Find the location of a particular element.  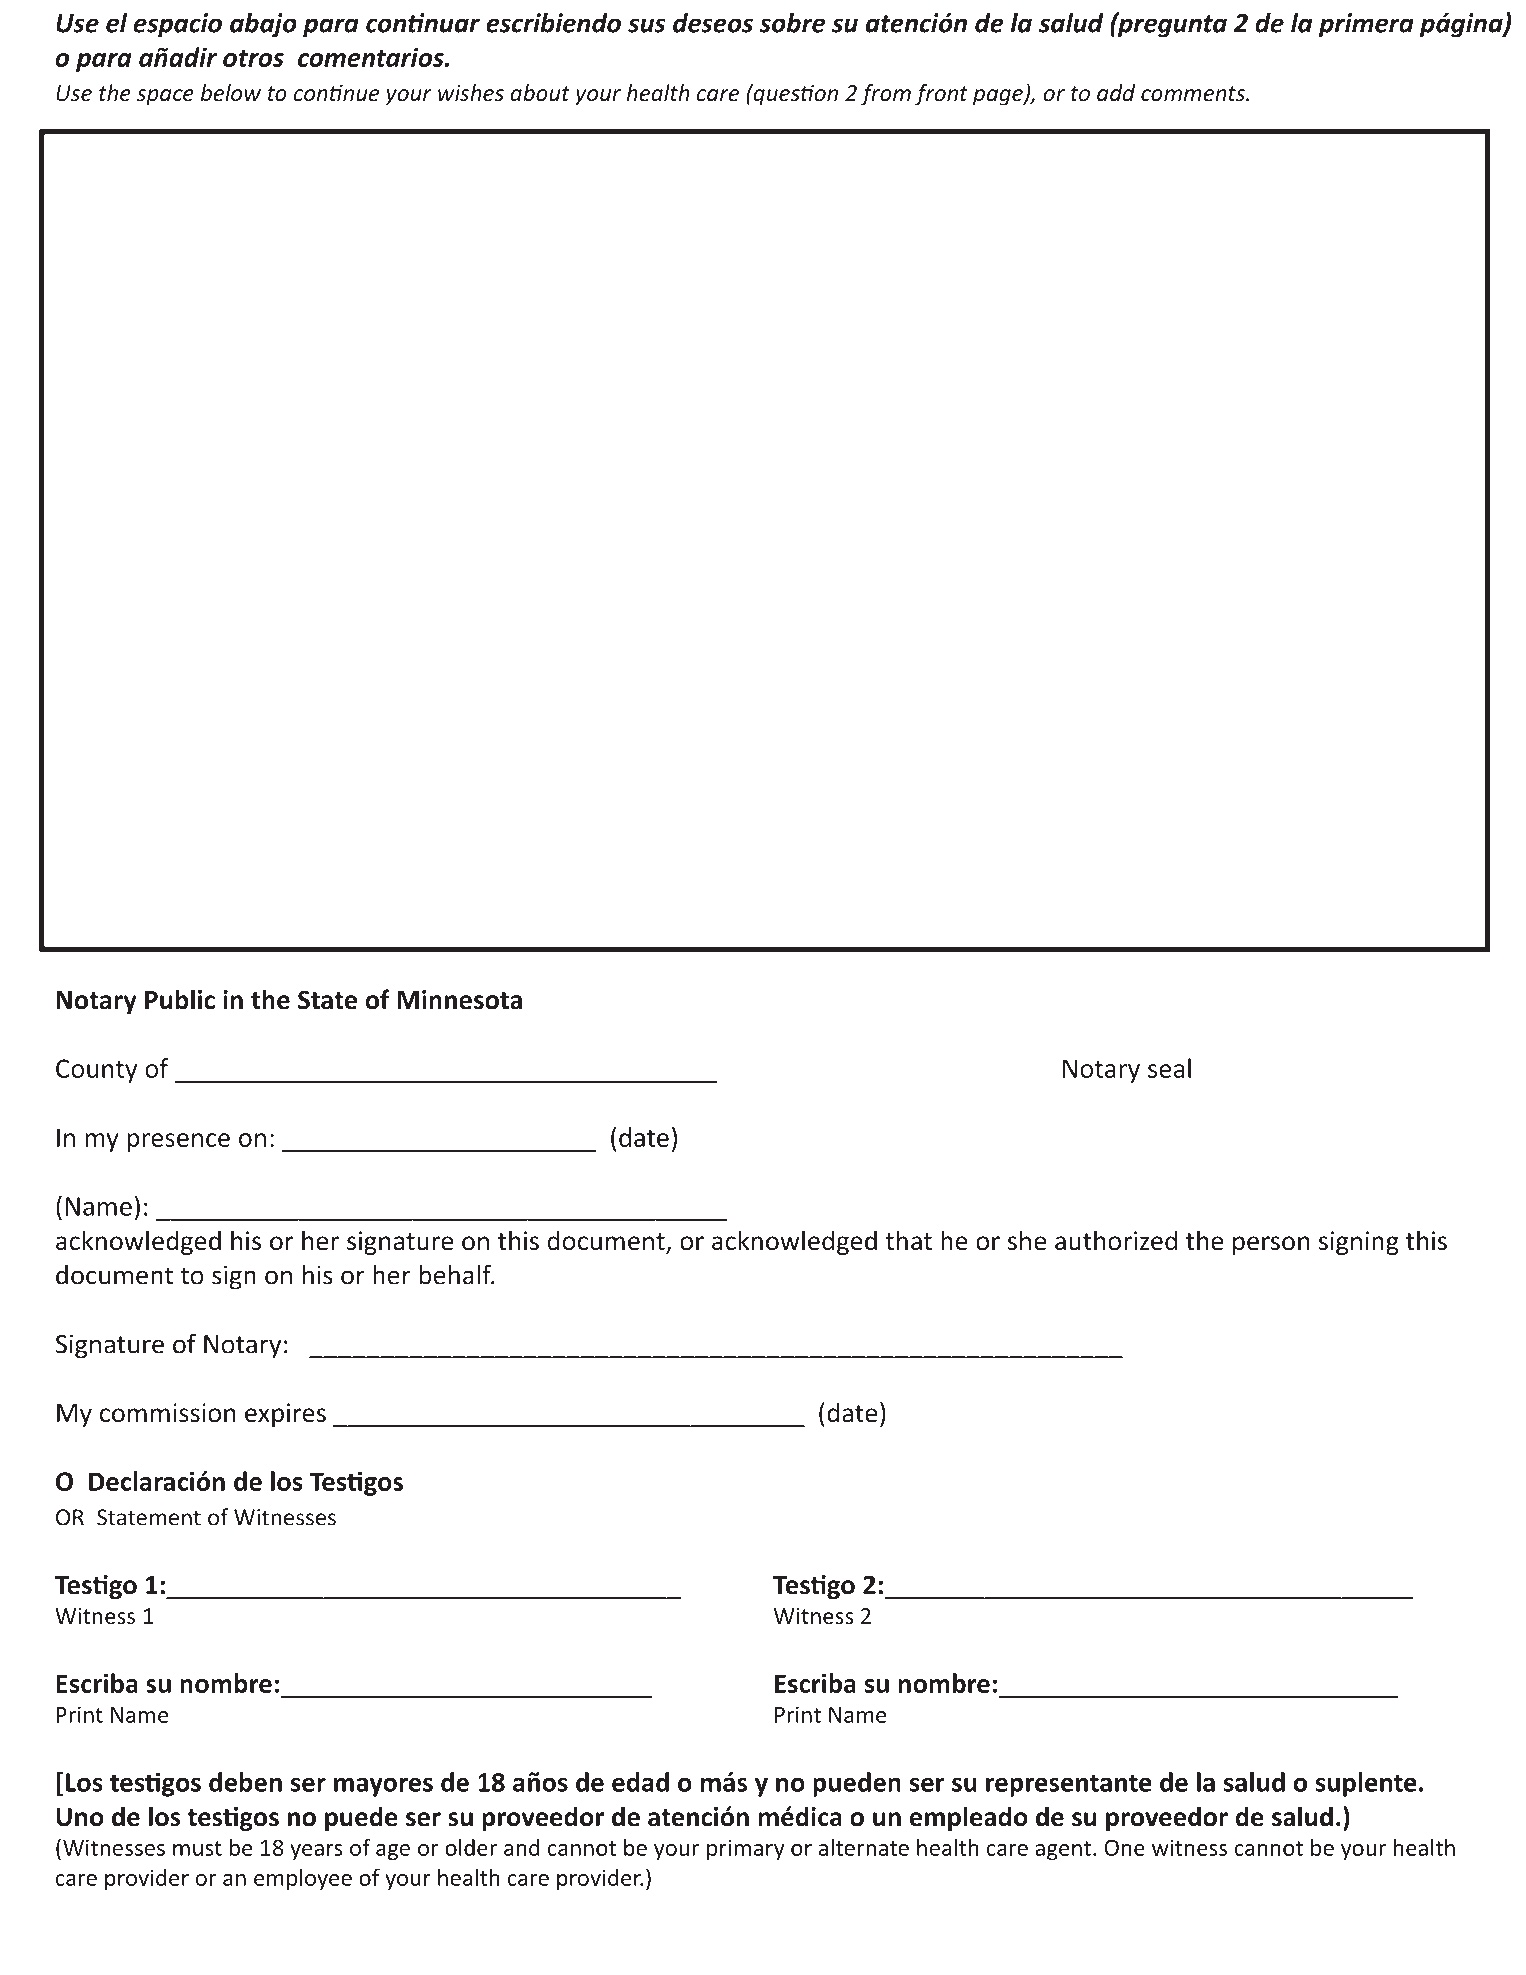

seal is located at coordinates (1169, 1068).
